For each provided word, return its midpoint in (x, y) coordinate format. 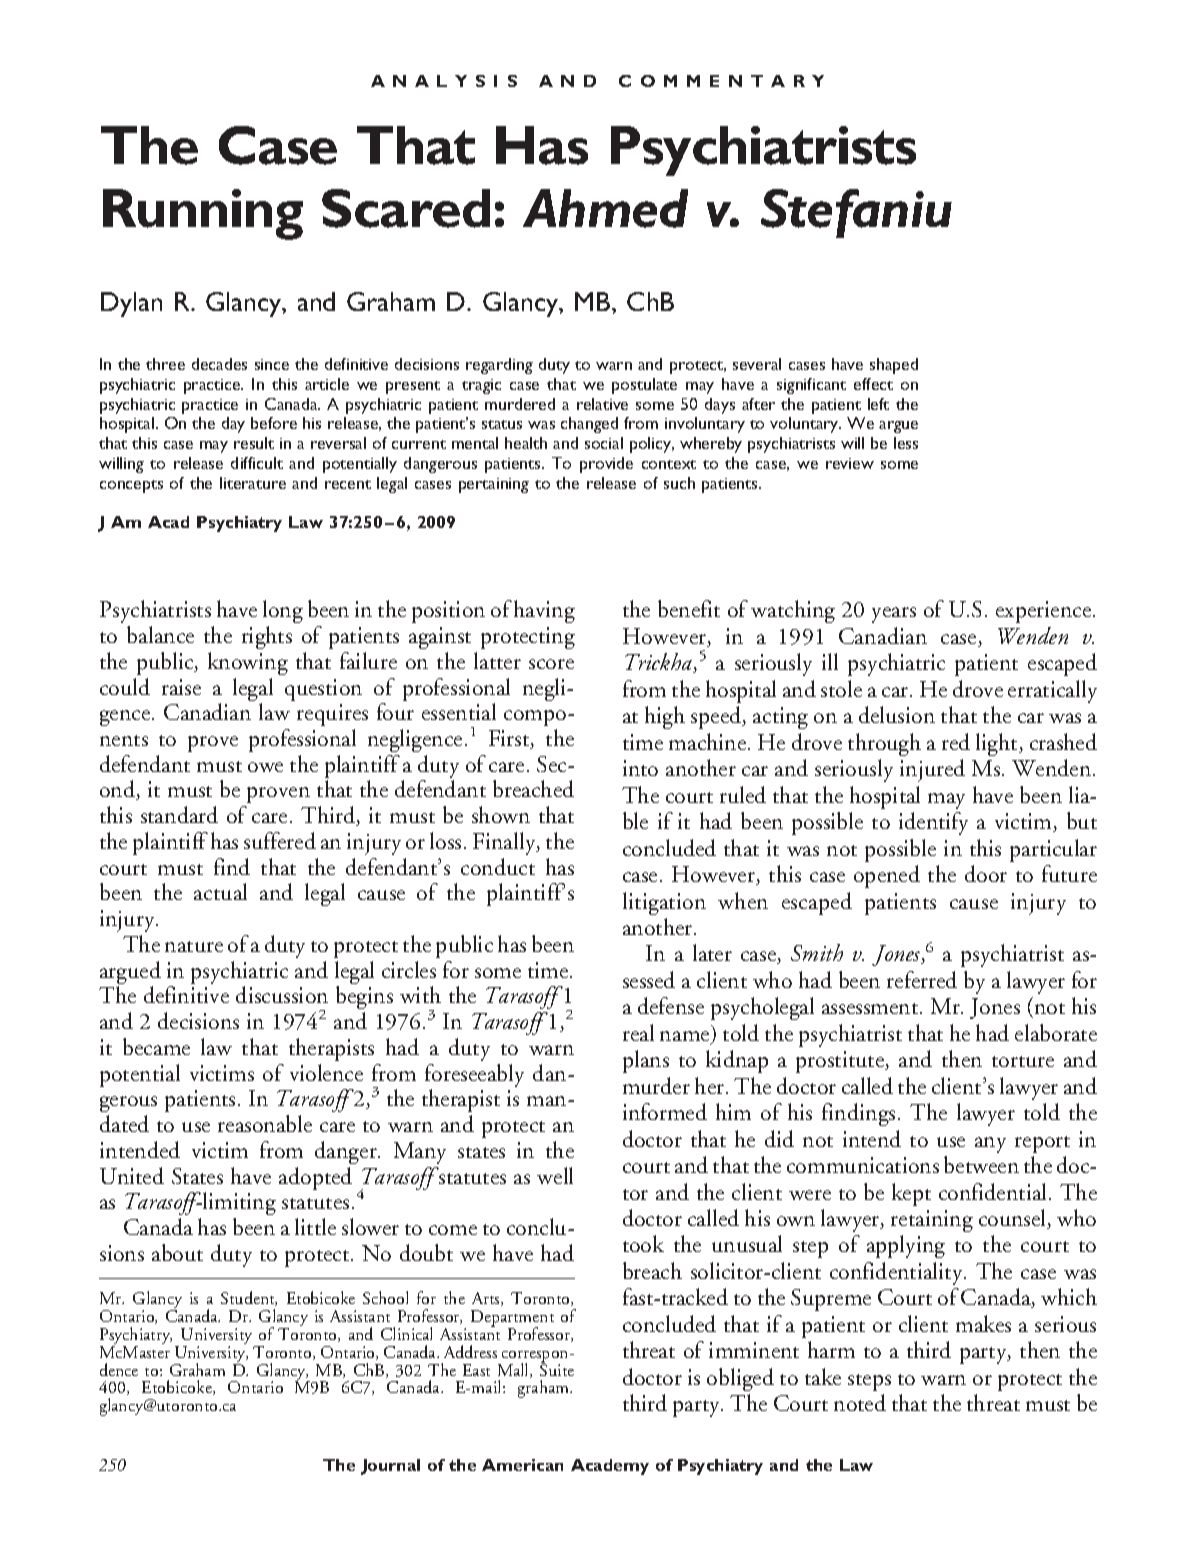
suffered (280, 840)
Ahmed (605, 208)
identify (933, 823)
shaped (894, 366)
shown (501, 814)
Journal (390, 1467)
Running (203, 214)
